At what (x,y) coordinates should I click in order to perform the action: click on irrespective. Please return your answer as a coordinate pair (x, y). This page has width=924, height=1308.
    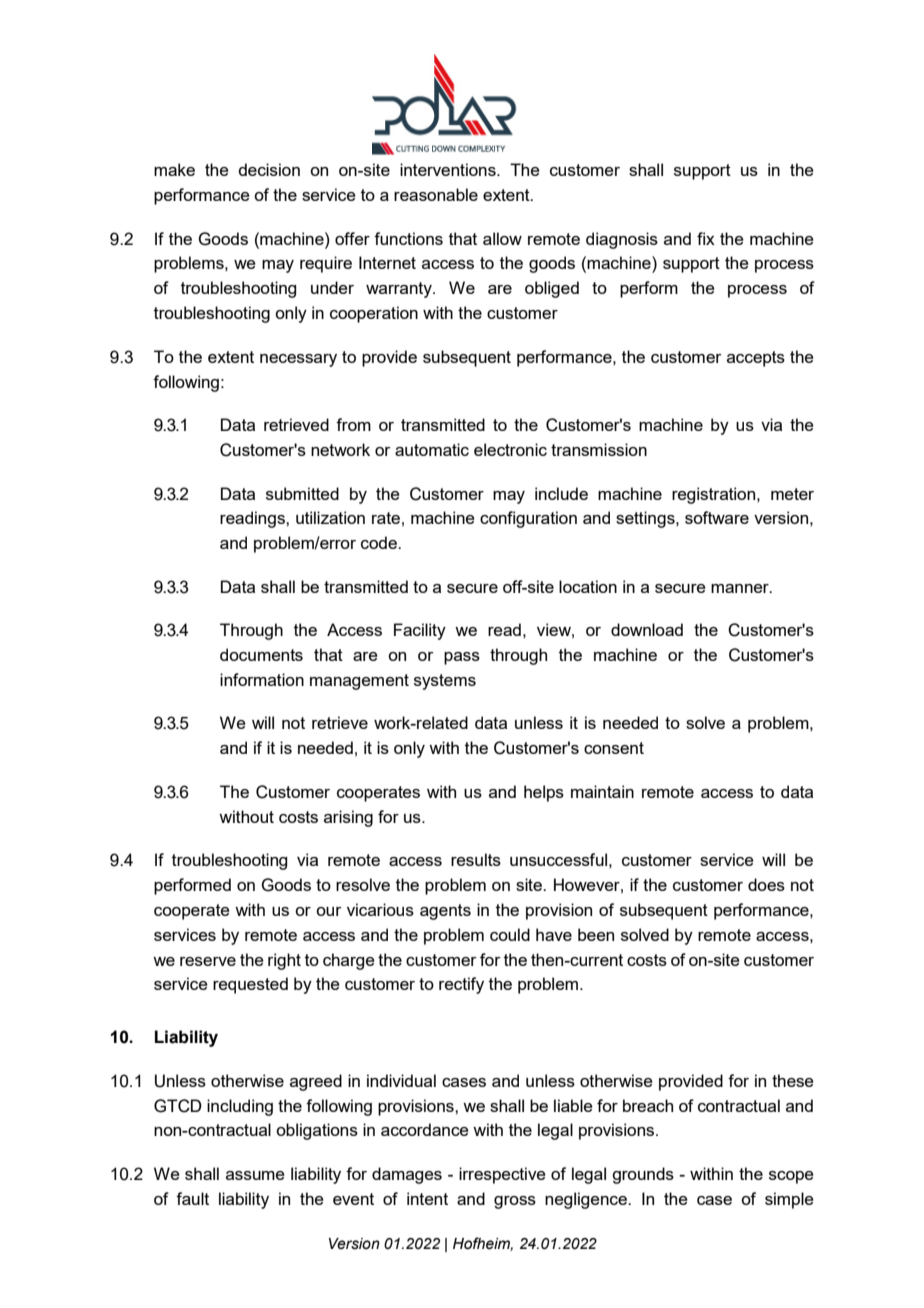
    Looking at the image, I should click on (502, 1175).
